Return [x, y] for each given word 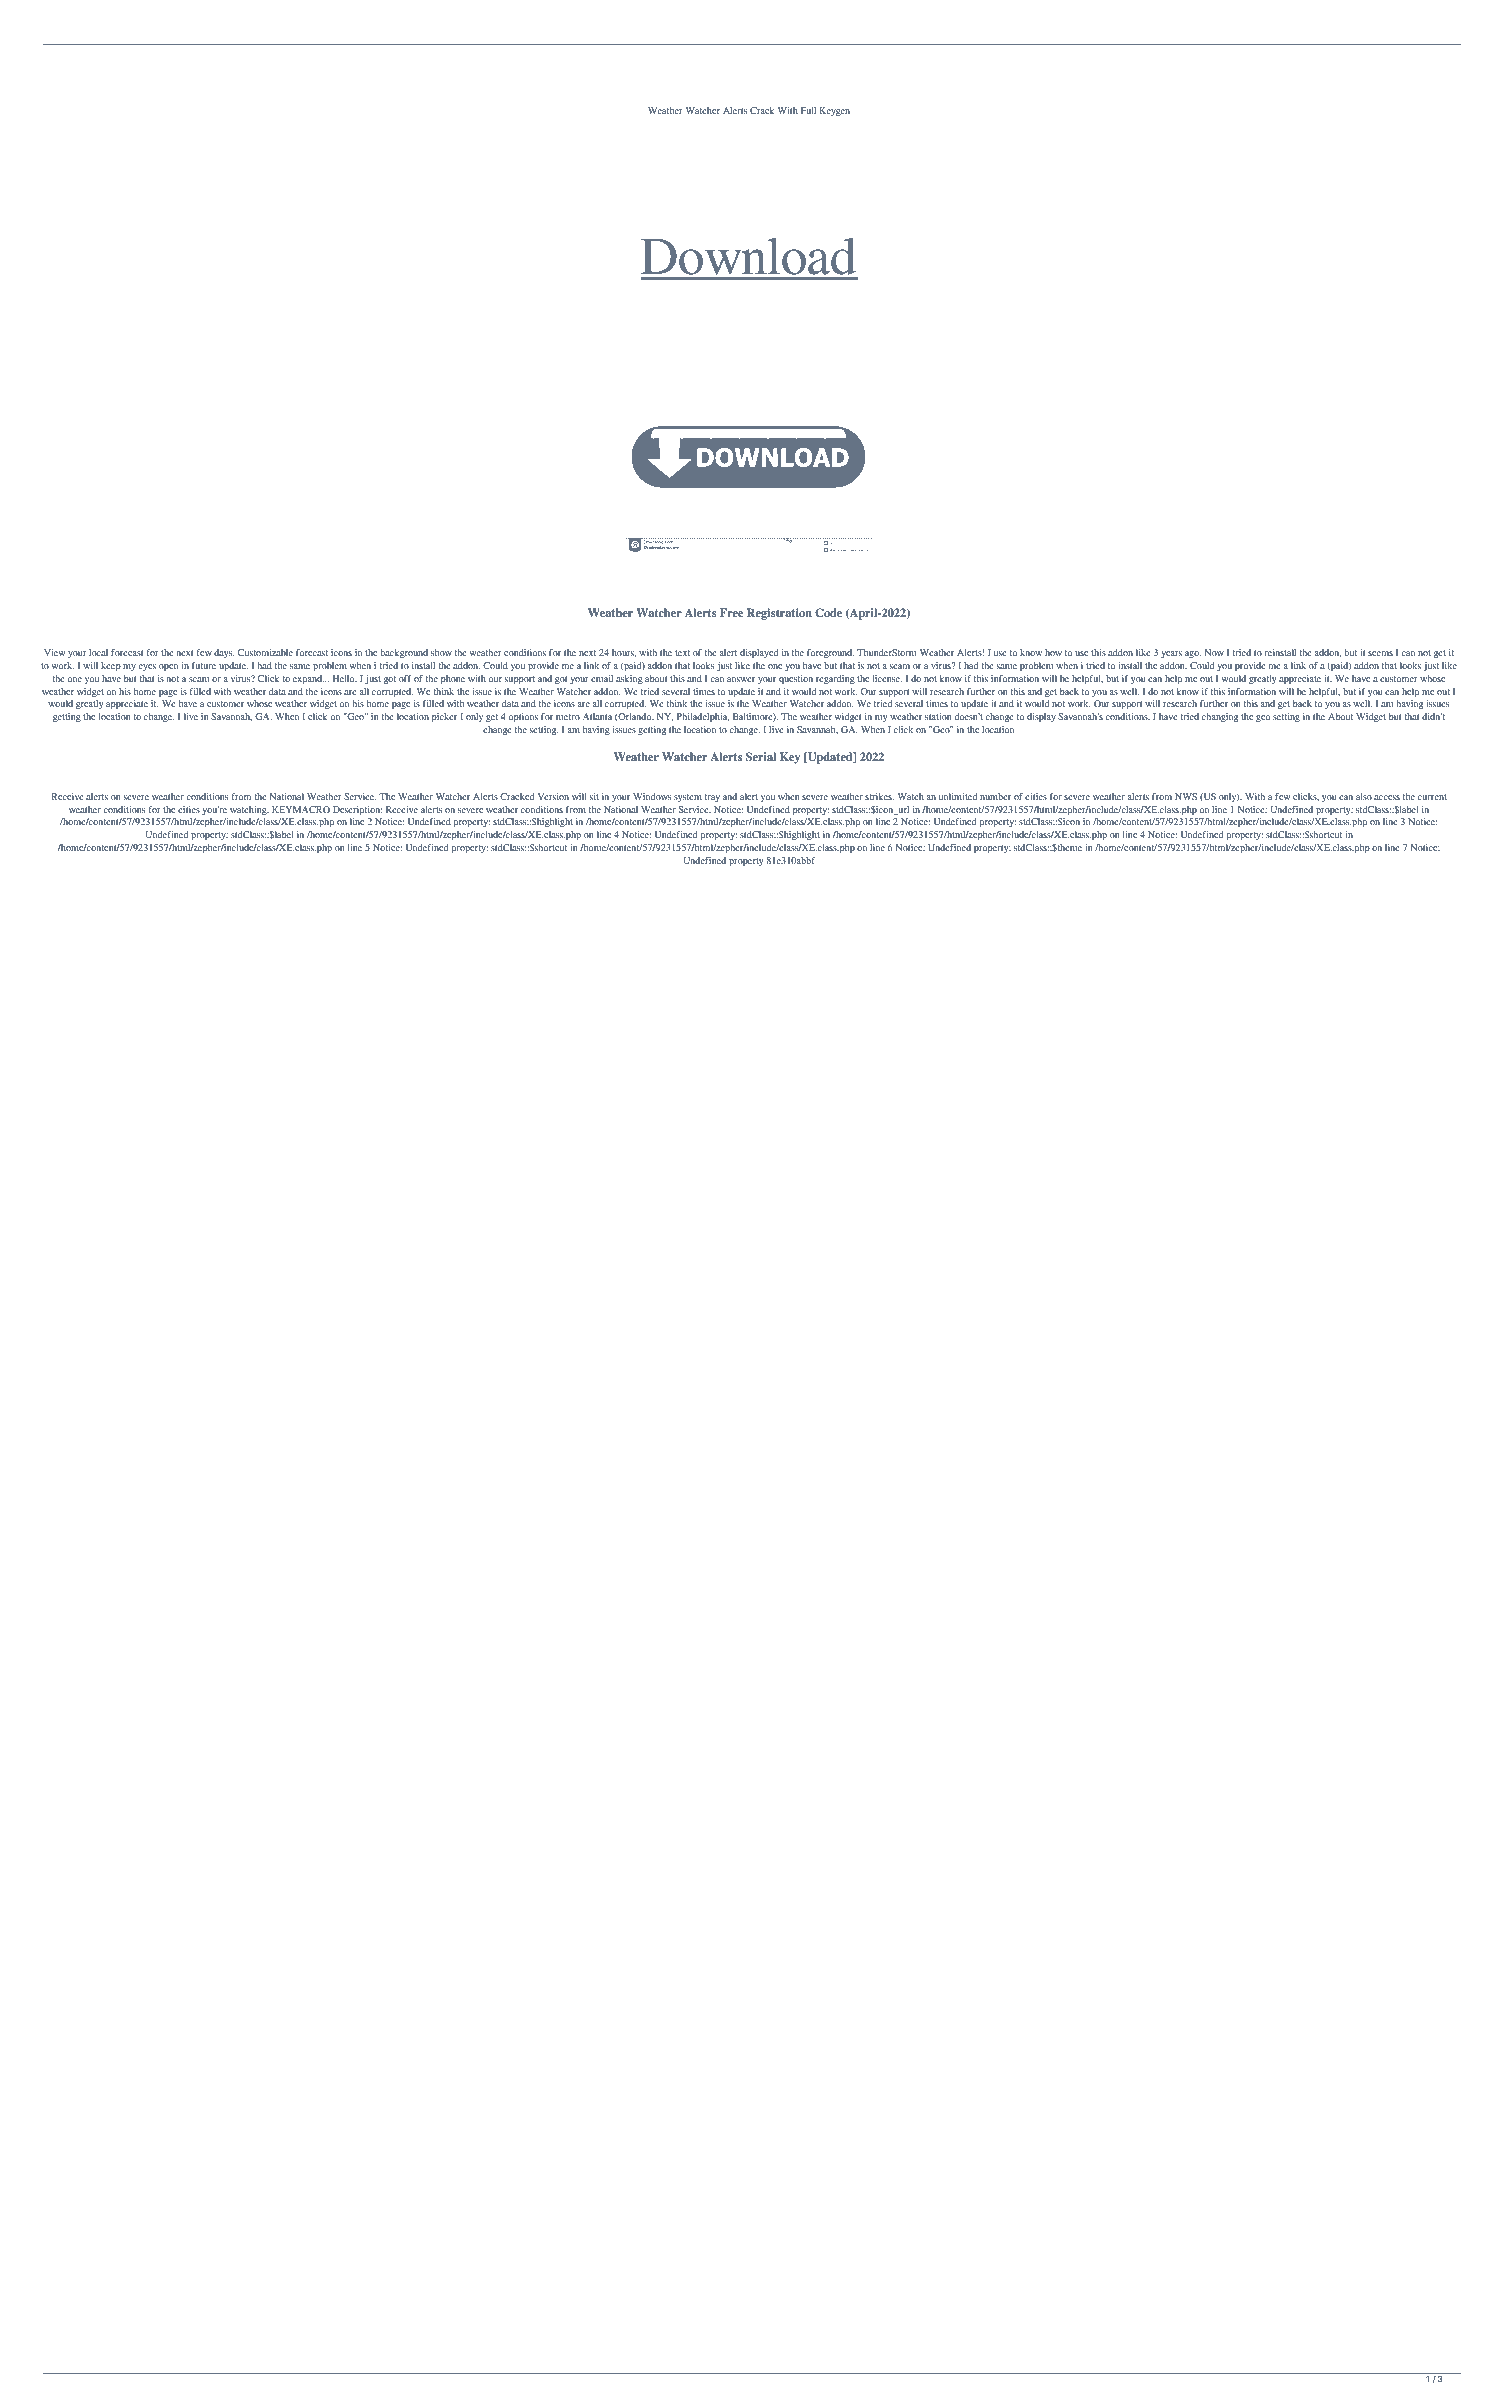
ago [1193, 655]
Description [357, 811]
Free [731, 612]
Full [808, 110]
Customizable [265, 652]
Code [828, 613]
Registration [779, 614]
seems [1380, 653]
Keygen [834, 112]
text [682, 653]
